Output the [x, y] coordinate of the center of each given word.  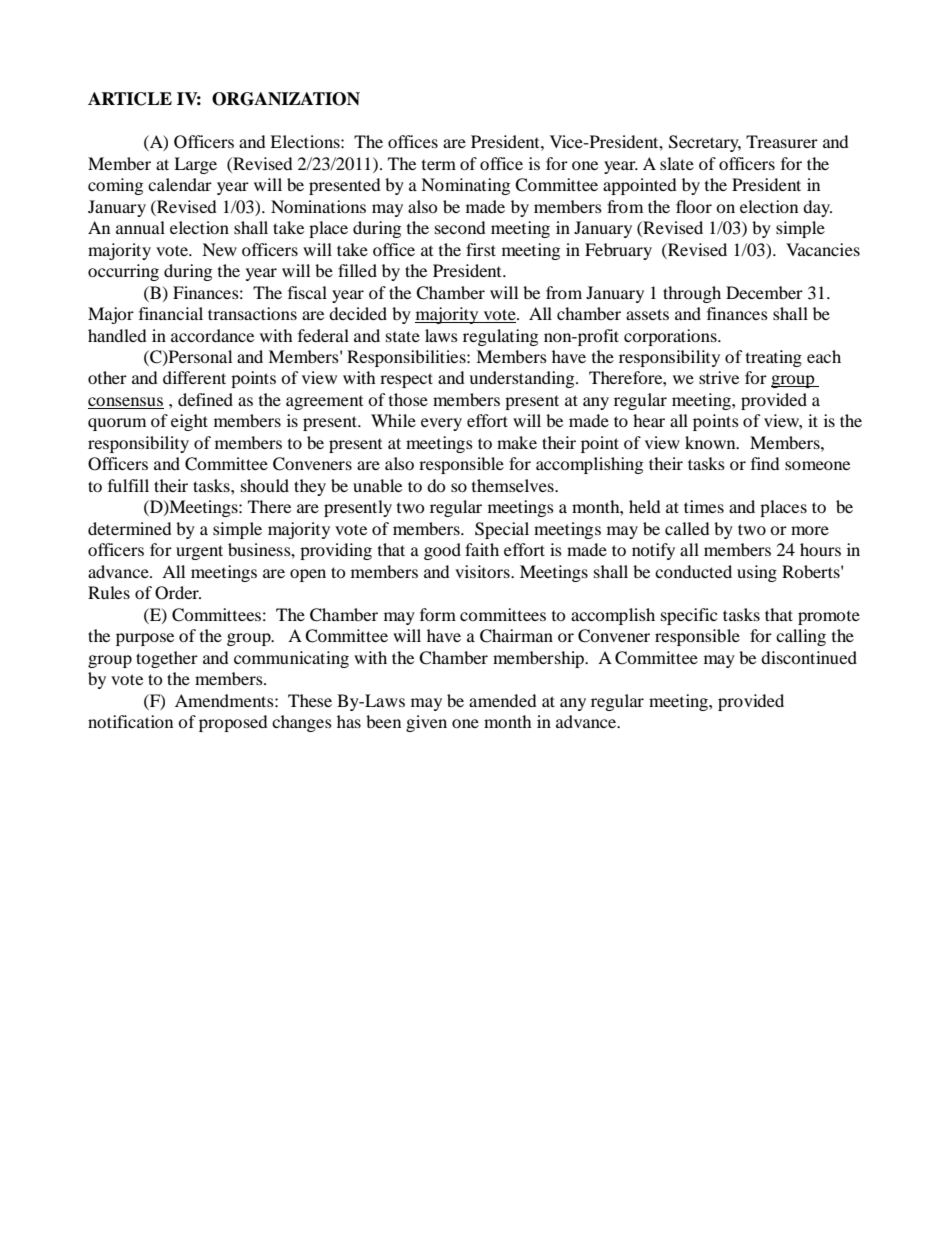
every [441, 424]
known [711, 442]
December [764, 292]
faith [482, 549]
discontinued [809, 657]
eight [189, 422]
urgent [199, 552]
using [757, 573]
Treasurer [782, 141]
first [481, 249]
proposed [233, 723]
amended [503, 700]
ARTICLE [130, 99]
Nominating [465, 186]
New [219, 249]
